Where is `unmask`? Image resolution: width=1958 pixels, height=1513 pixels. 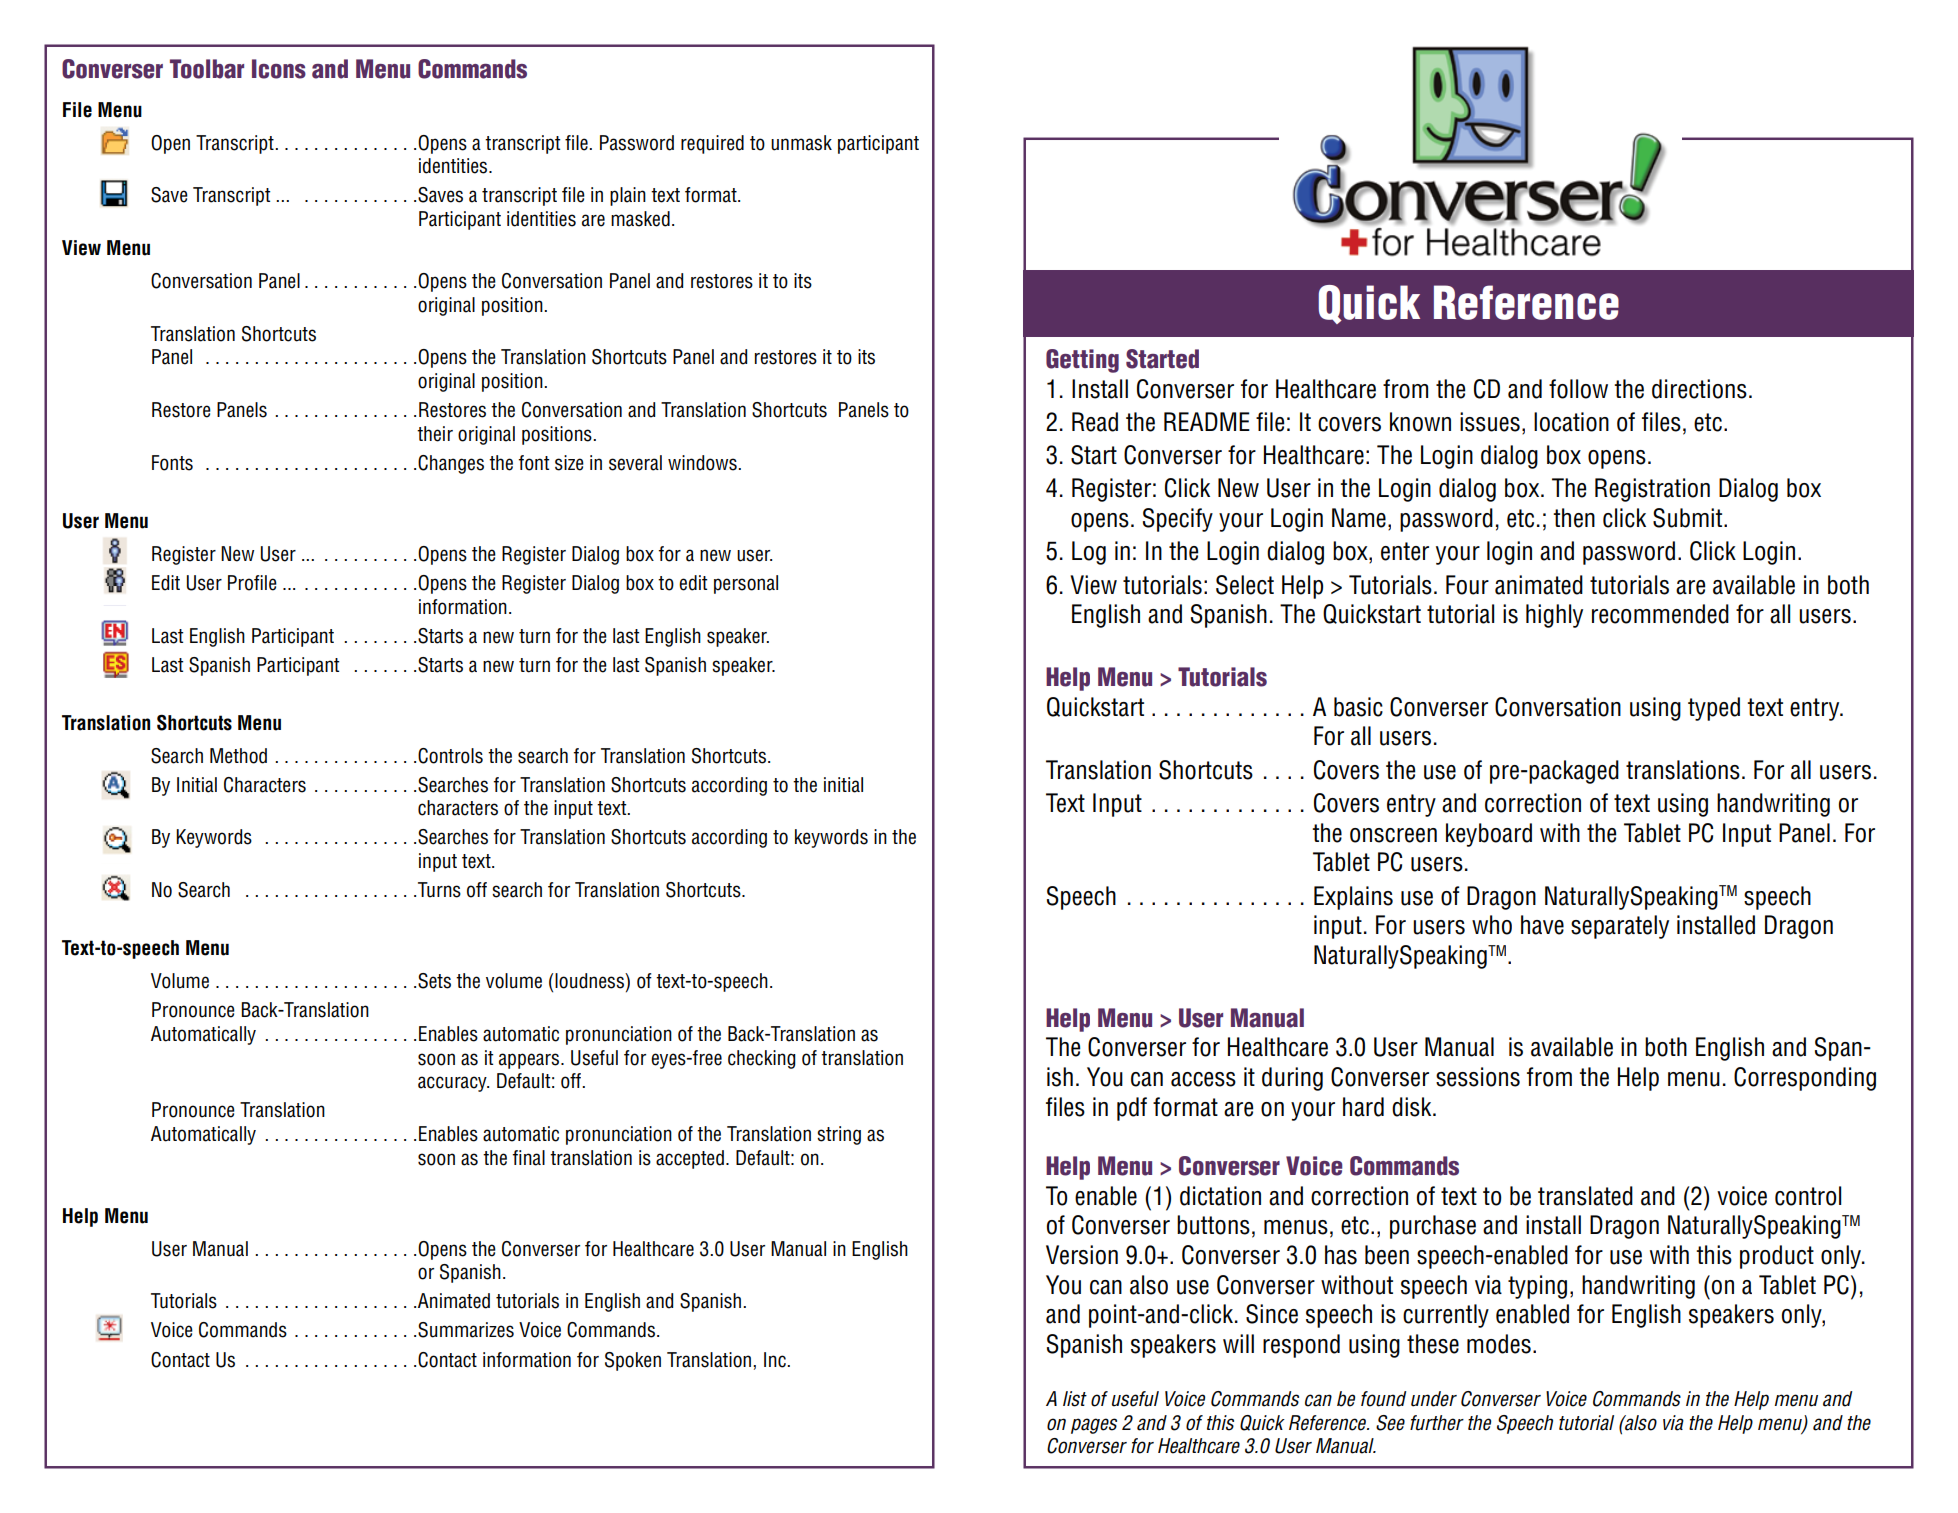 unmask is located at coordinates (801, 143).
